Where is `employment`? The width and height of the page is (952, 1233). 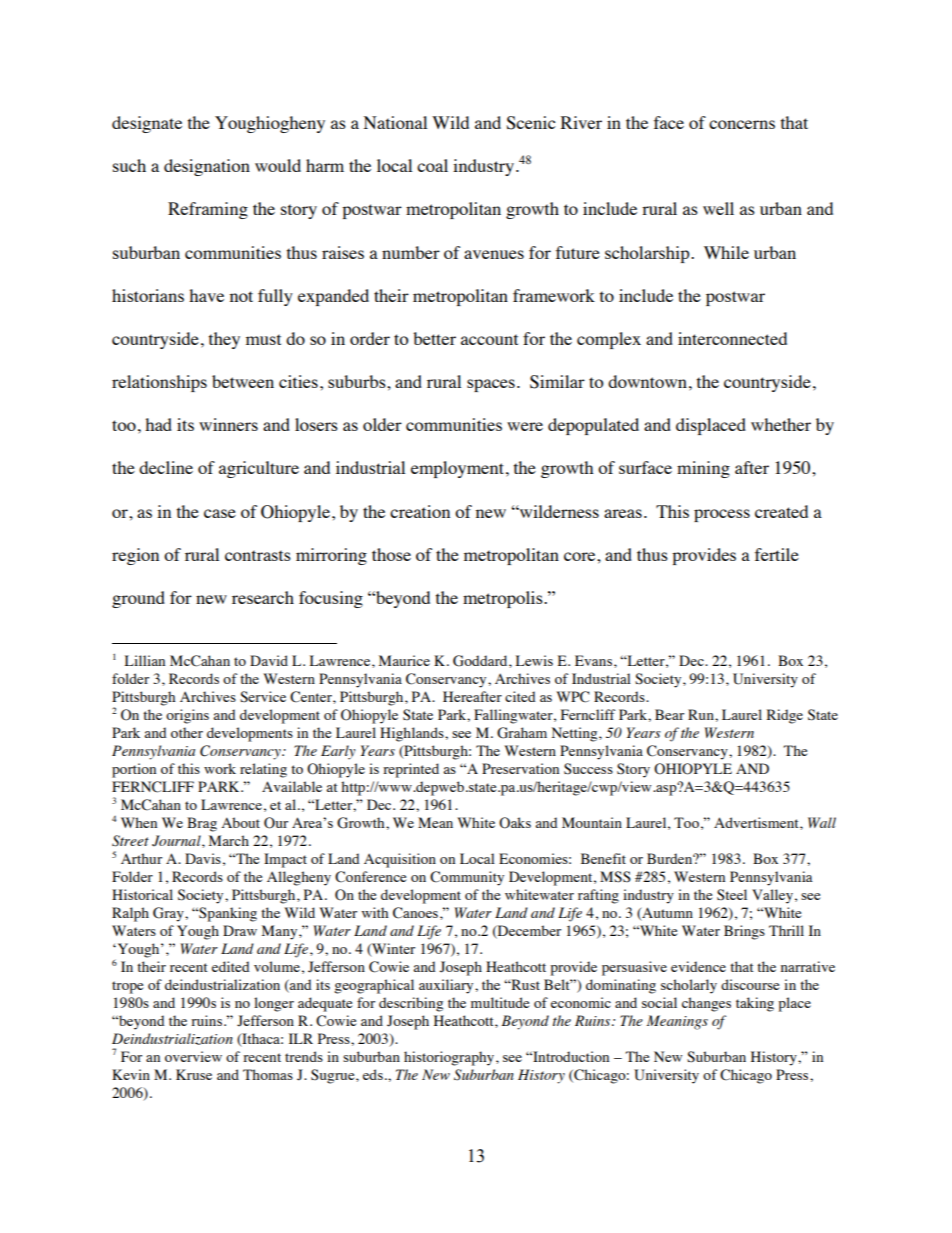 employment is located at coordinates (459, 469).
